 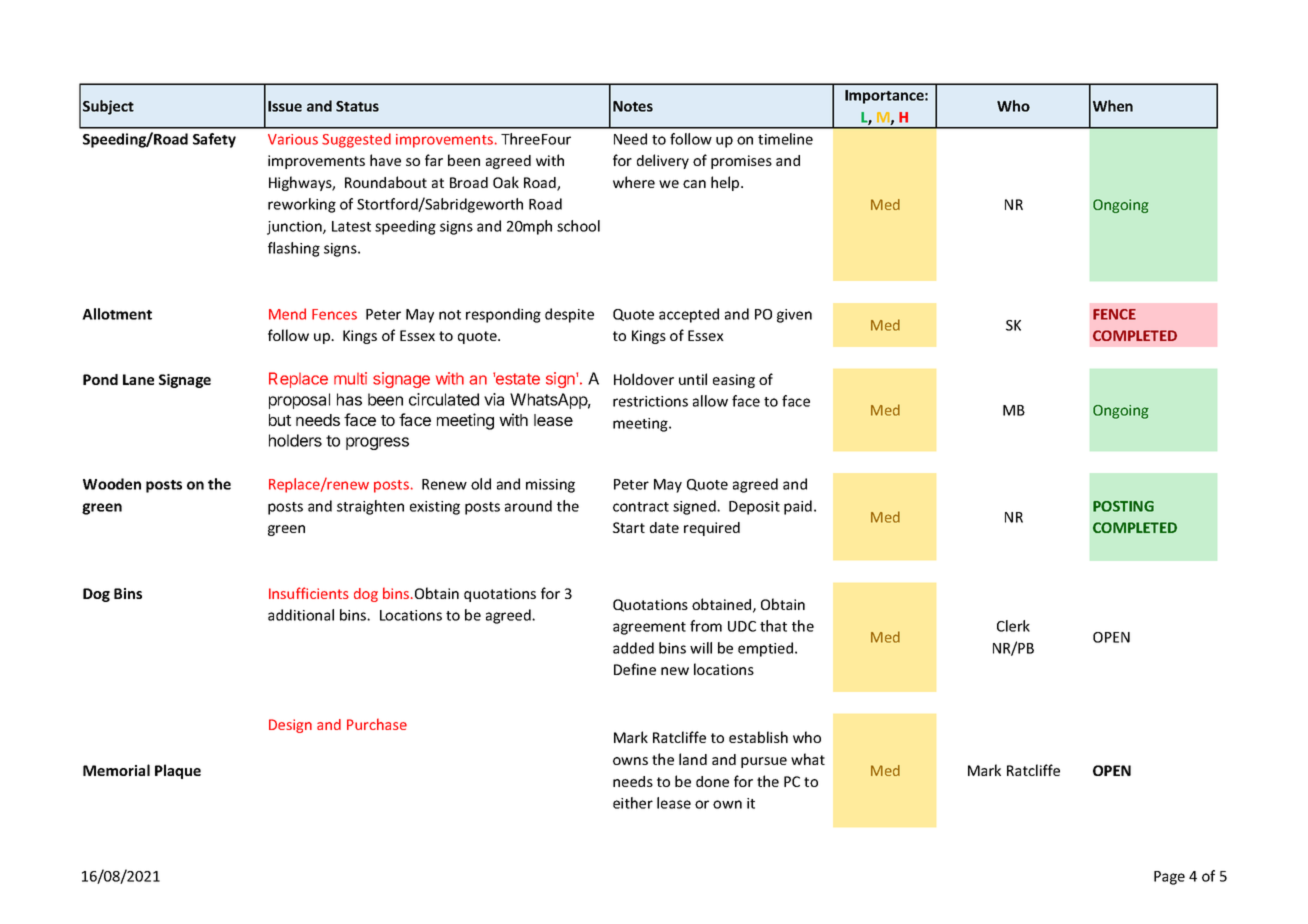 What do you see at coordinates (633, 106) in the screenshot?
I see `Notes` at bounding box center [633, 106].
